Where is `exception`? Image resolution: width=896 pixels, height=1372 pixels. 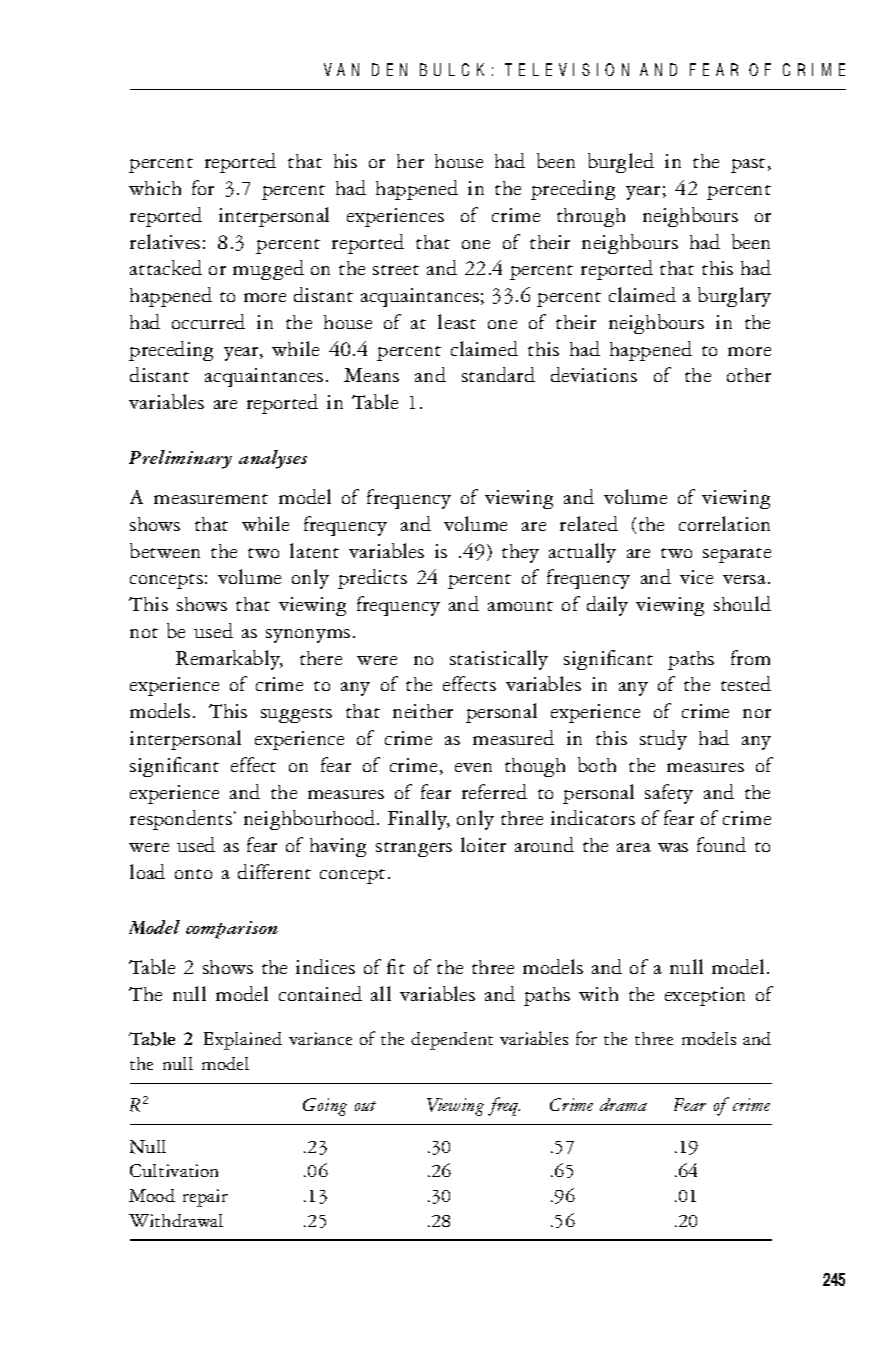
exception is located at coordinates (705, 996).
